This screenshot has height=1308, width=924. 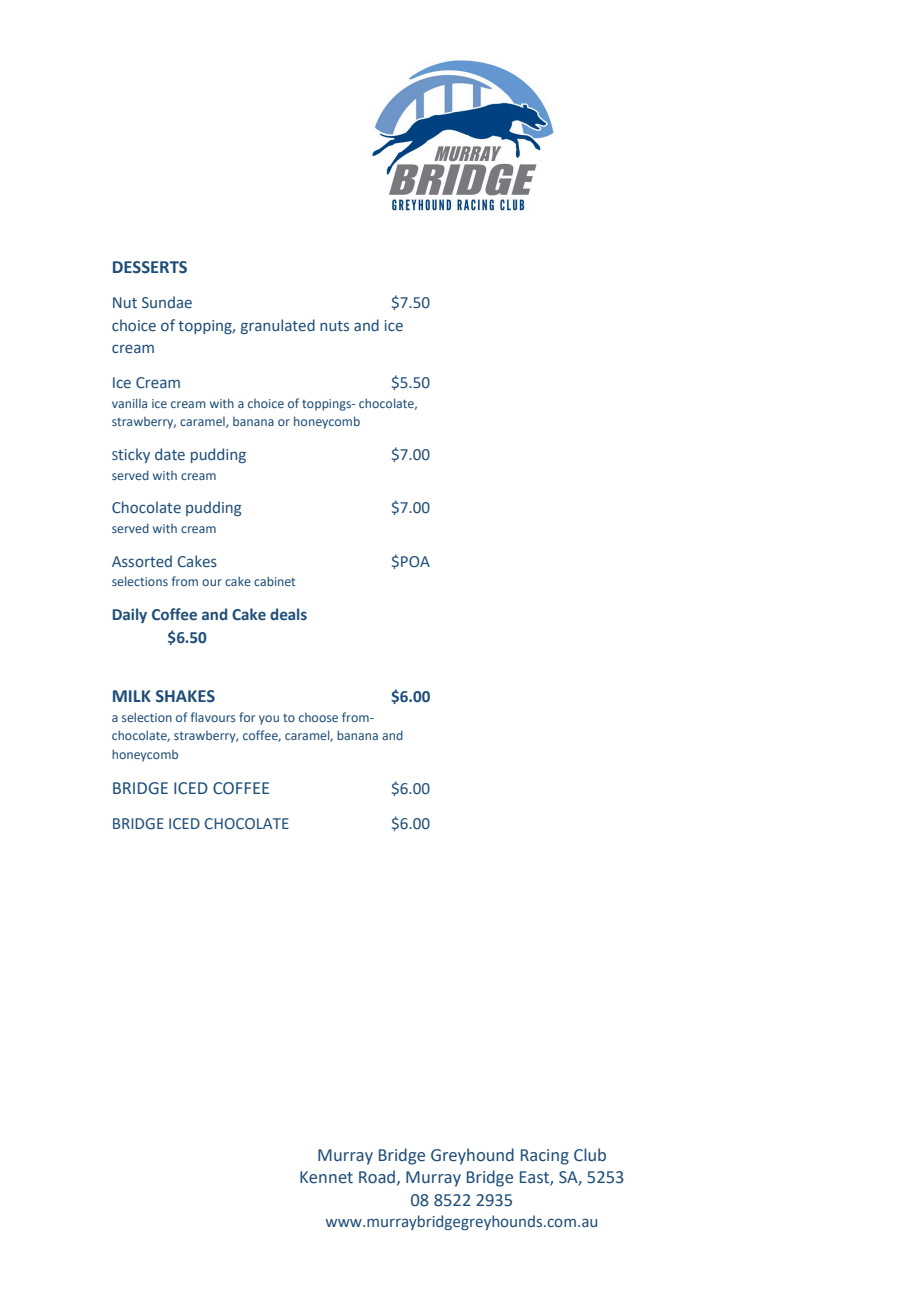 I want to click on Daily, so click(x=130, y=615).
